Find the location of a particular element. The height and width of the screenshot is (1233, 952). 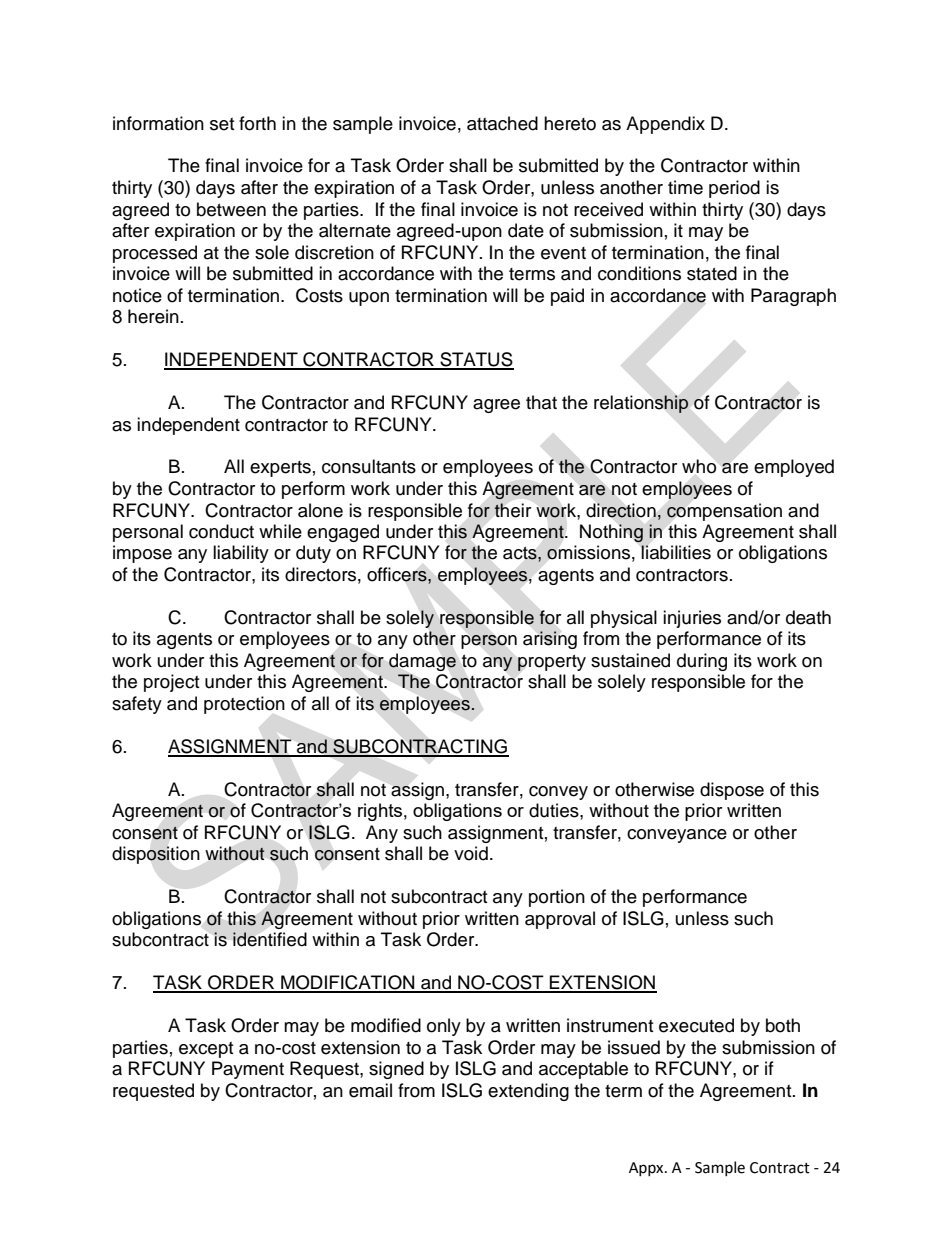

period is located at coordinates (734, 189).
